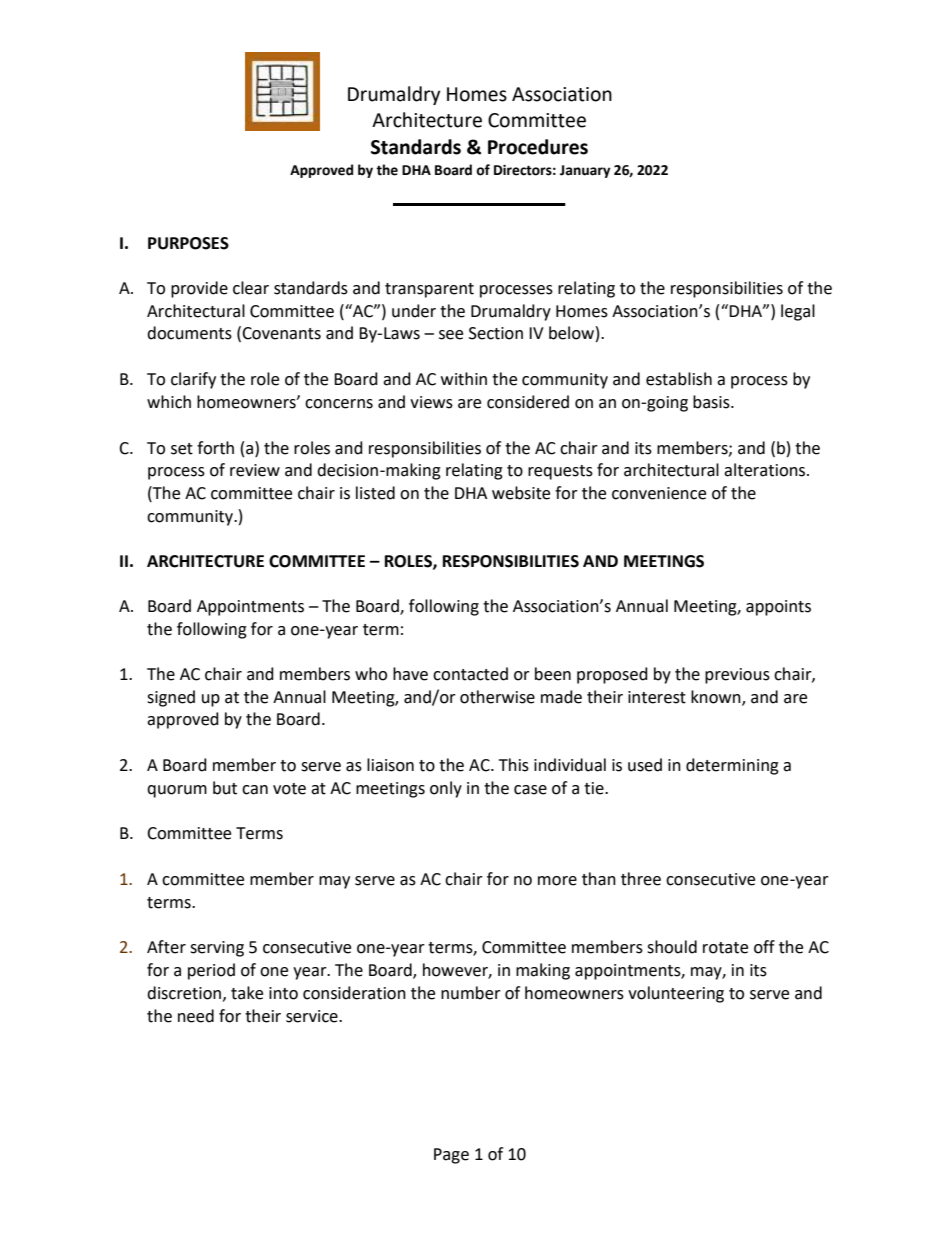 This document has width=952, height=1233. What do you see at coordinates (538, 147) in the document?
I see `Procedures` at bounding box center [538, 147].
